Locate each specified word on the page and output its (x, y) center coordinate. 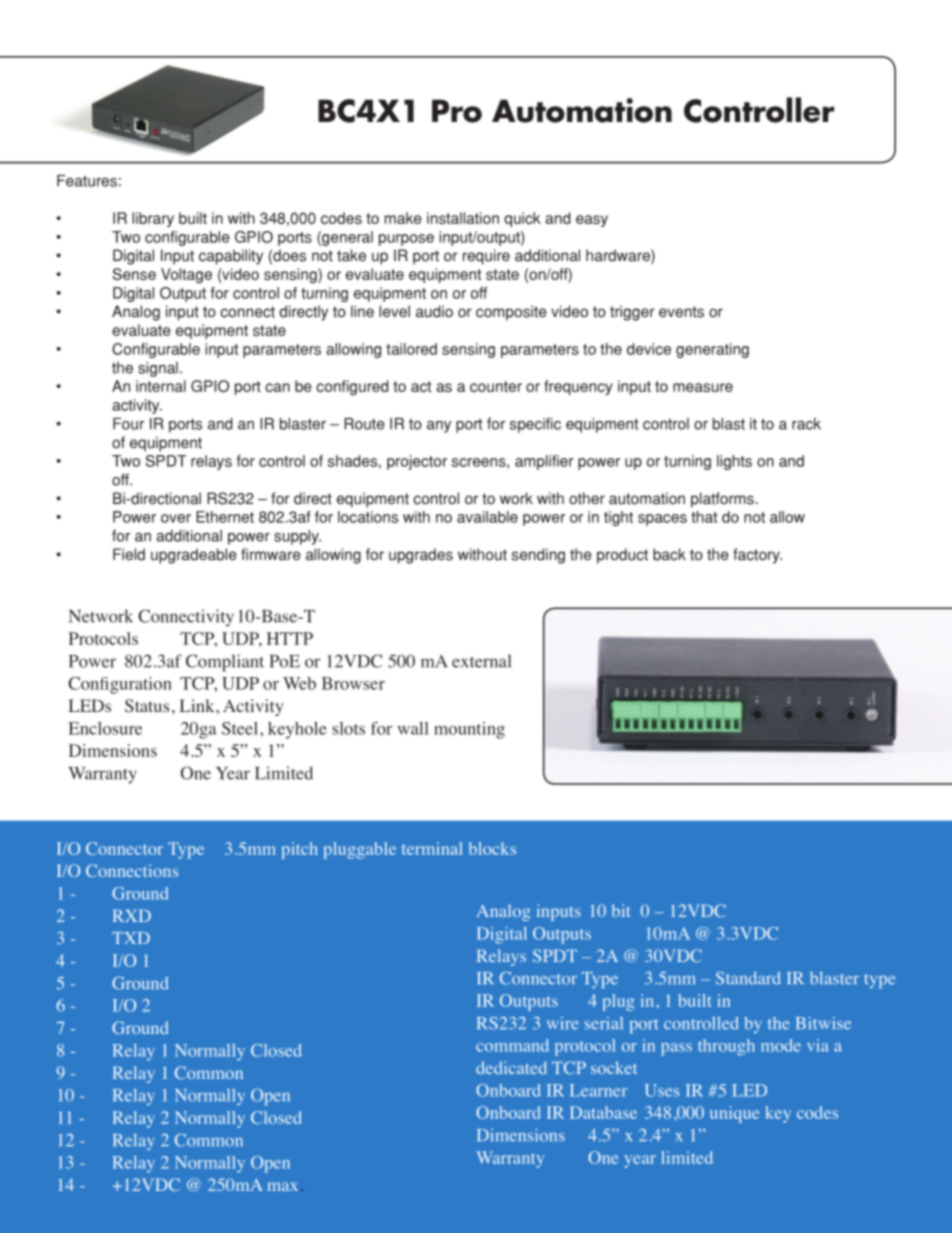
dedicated (511, 1067)
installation (463, 218)
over (176, 518)
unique (734, 1114)
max (282, 1186)
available (487, 517)
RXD (132, 916)
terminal (432, 848)
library (153, 219)
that (704, 517)
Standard (748, 978)
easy (592, 221)
